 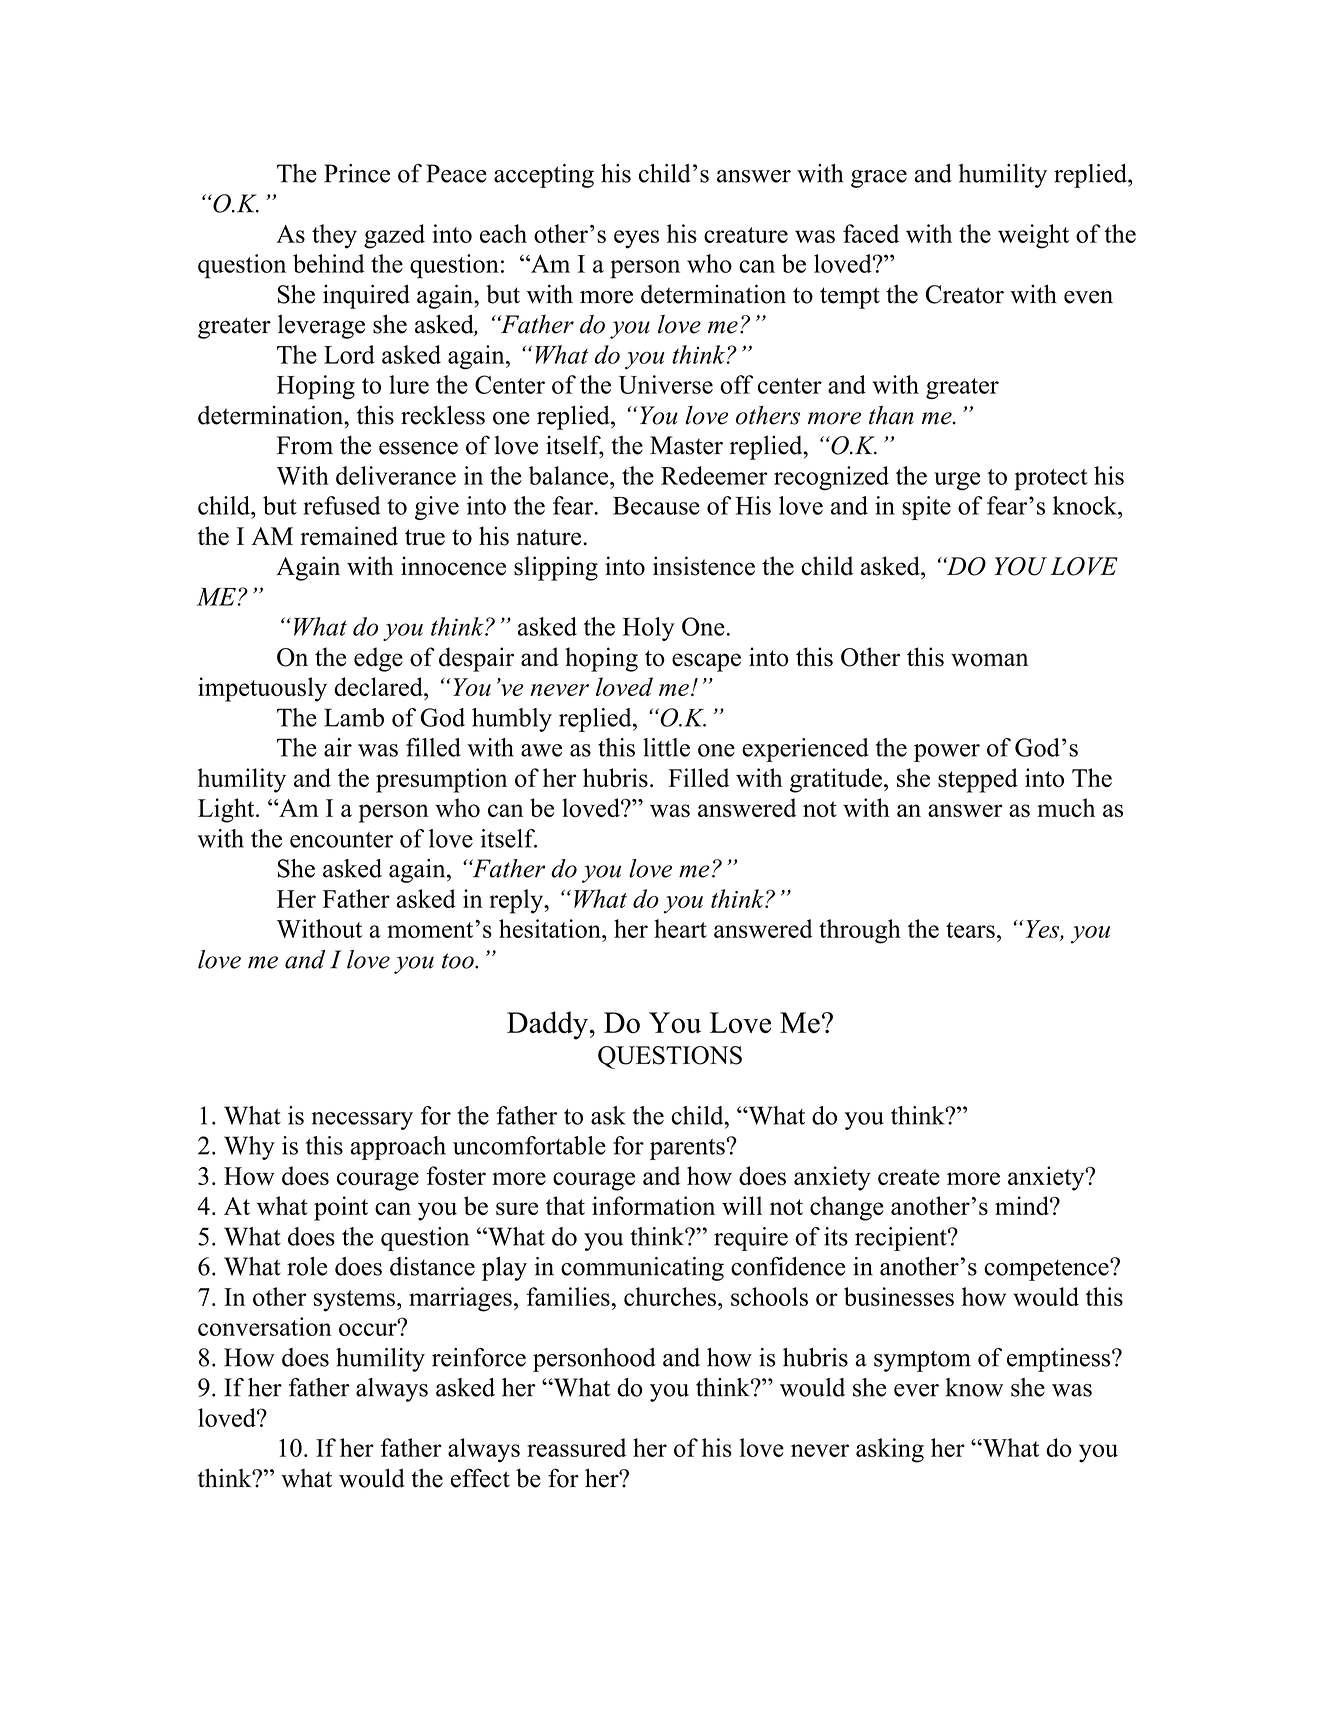 I want to click on effect, so click(x=480, y=1478).
